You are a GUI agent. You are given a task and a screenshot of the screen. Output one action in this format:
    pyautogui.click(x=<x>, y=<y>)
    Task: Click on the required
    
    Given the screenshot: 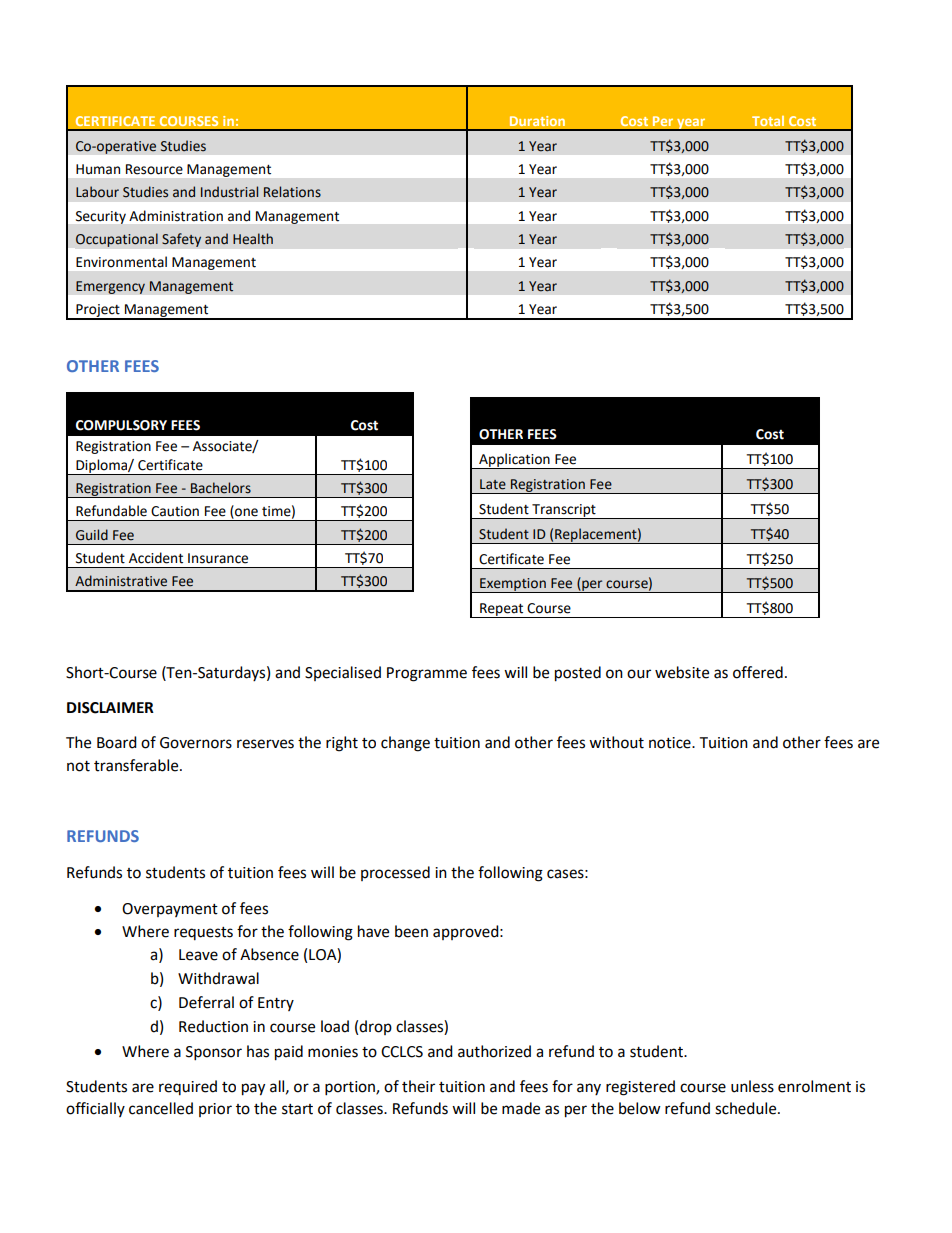 What is the action you would take?
    pyautogui.click(x=188, y=1087)
